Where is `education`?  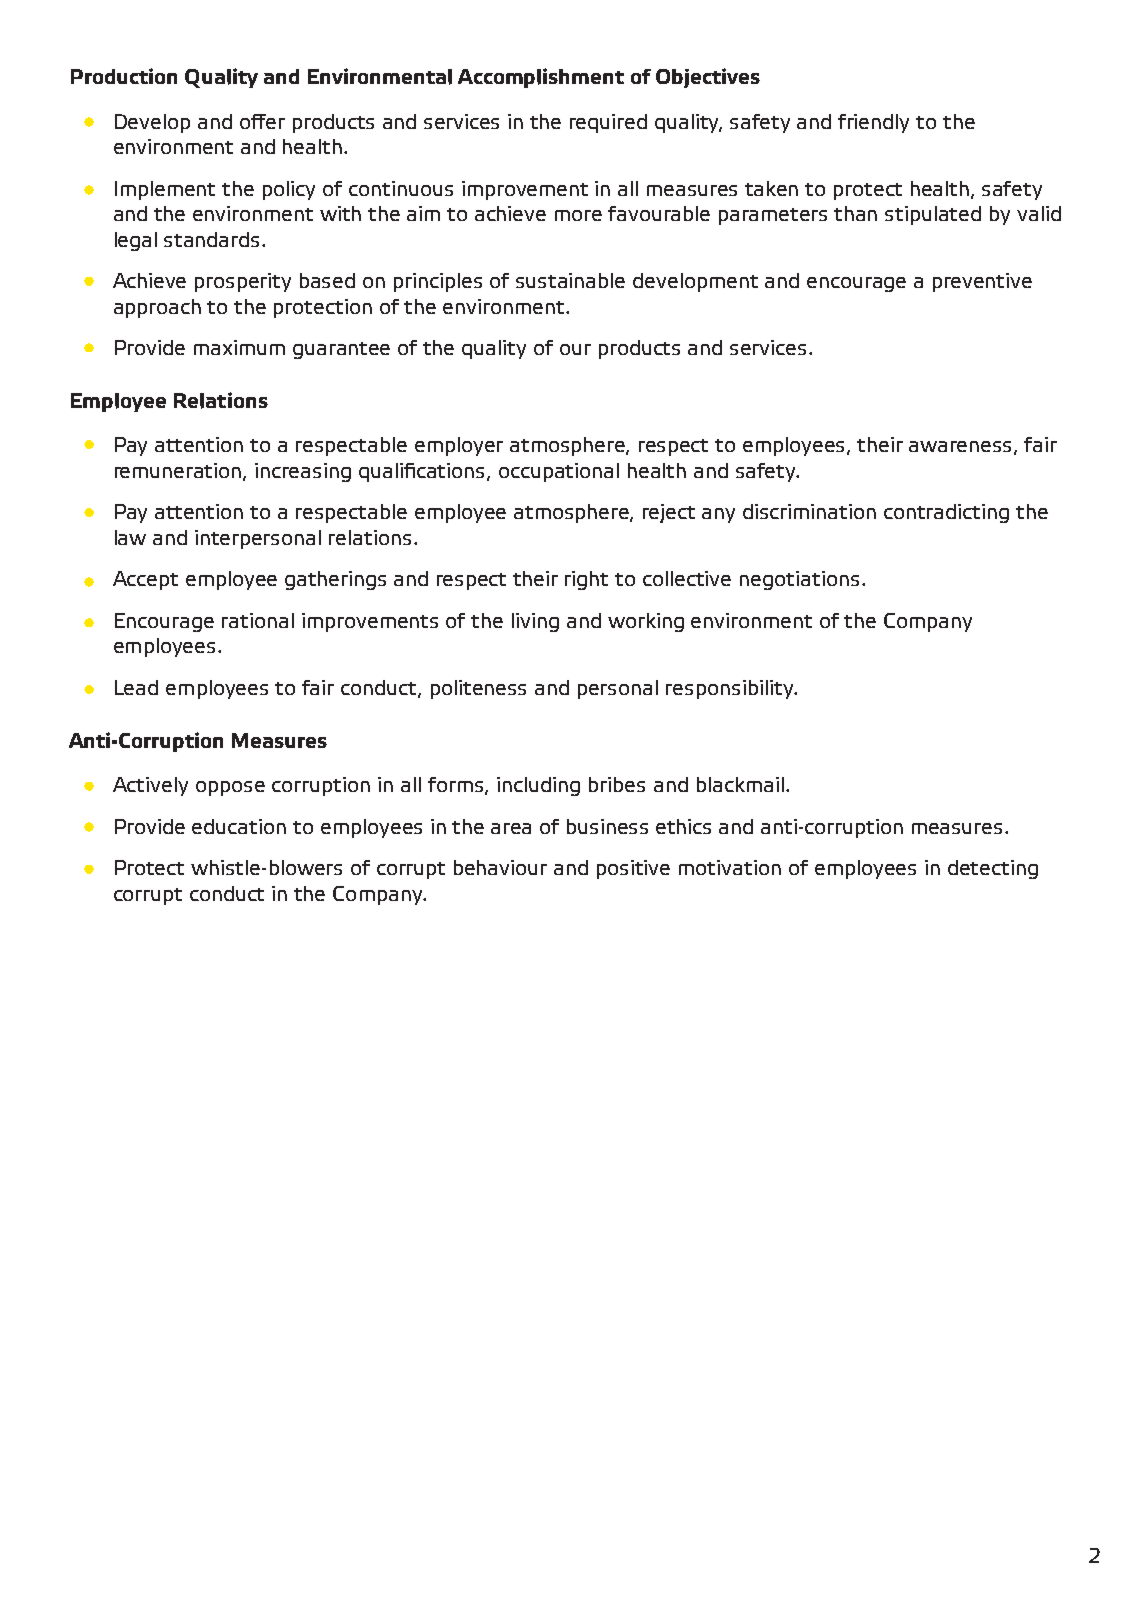 education is located at coordinates (239, 826).
